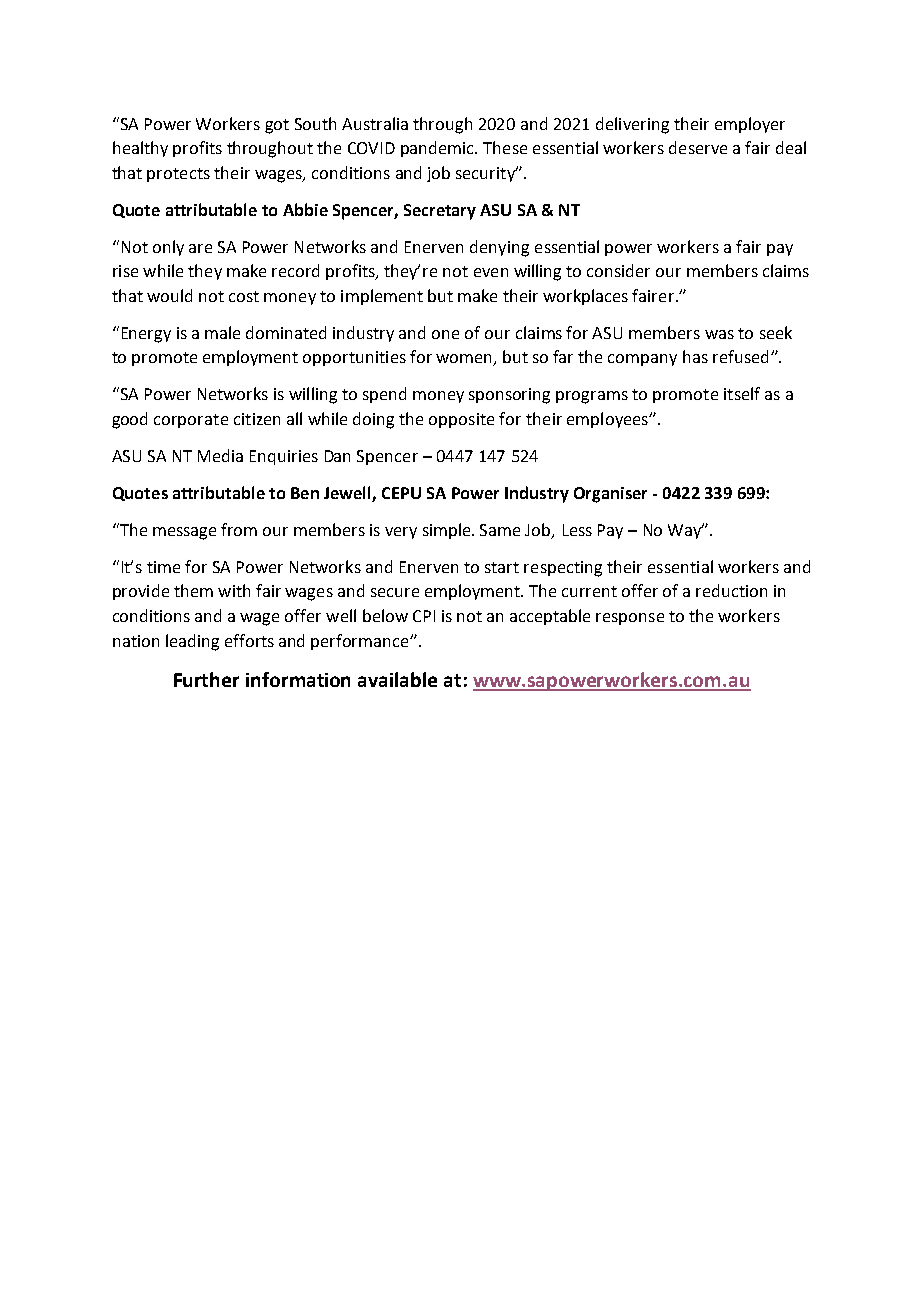 The width and height of the screenshot is (924, 1308). Describe the element at coordinates (618, 270) in the screenshot. I see `consider` at that location.
